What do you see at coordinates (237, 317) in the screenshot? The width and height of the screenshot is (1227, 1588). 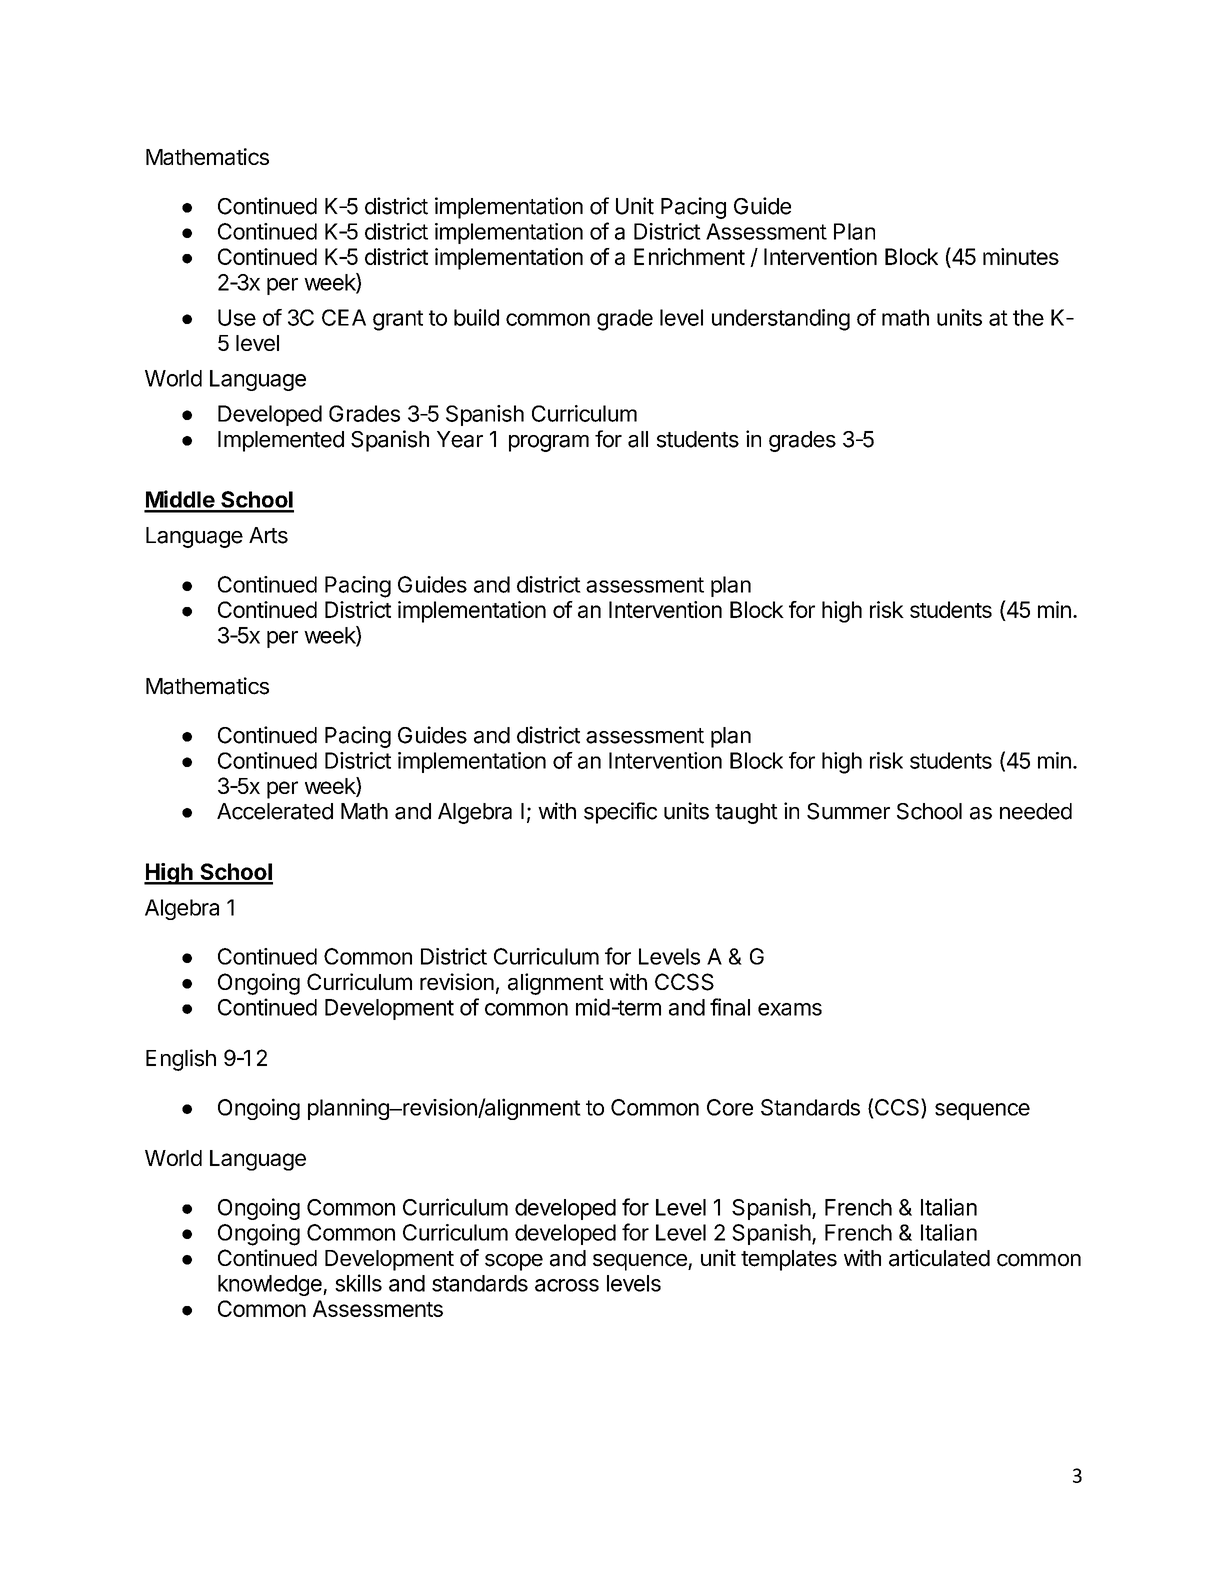 I see `Use` at bounding box center [237, 317].
